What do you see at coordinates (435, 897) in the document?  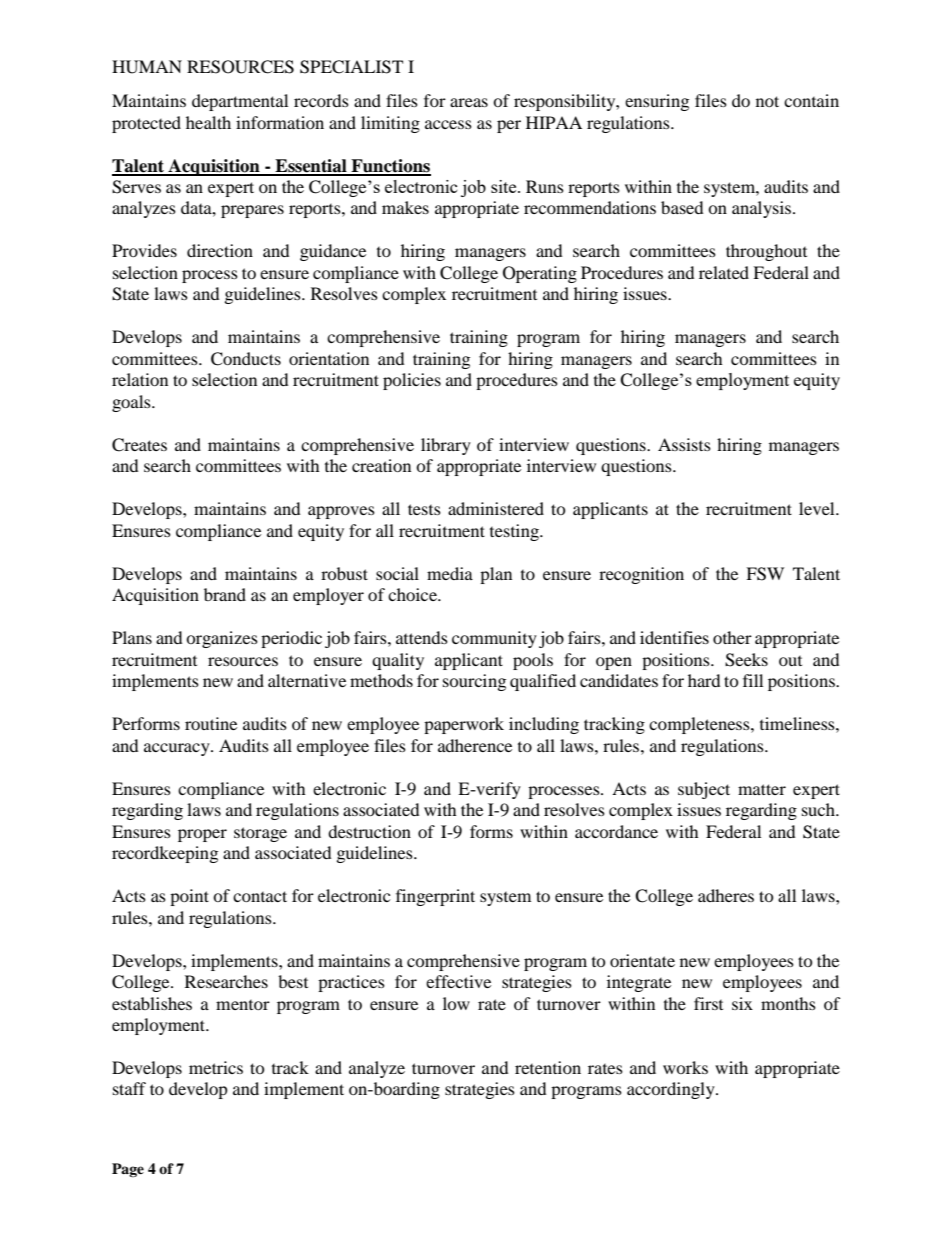 I see `fingerprint` at bounding box center [435, 897].
